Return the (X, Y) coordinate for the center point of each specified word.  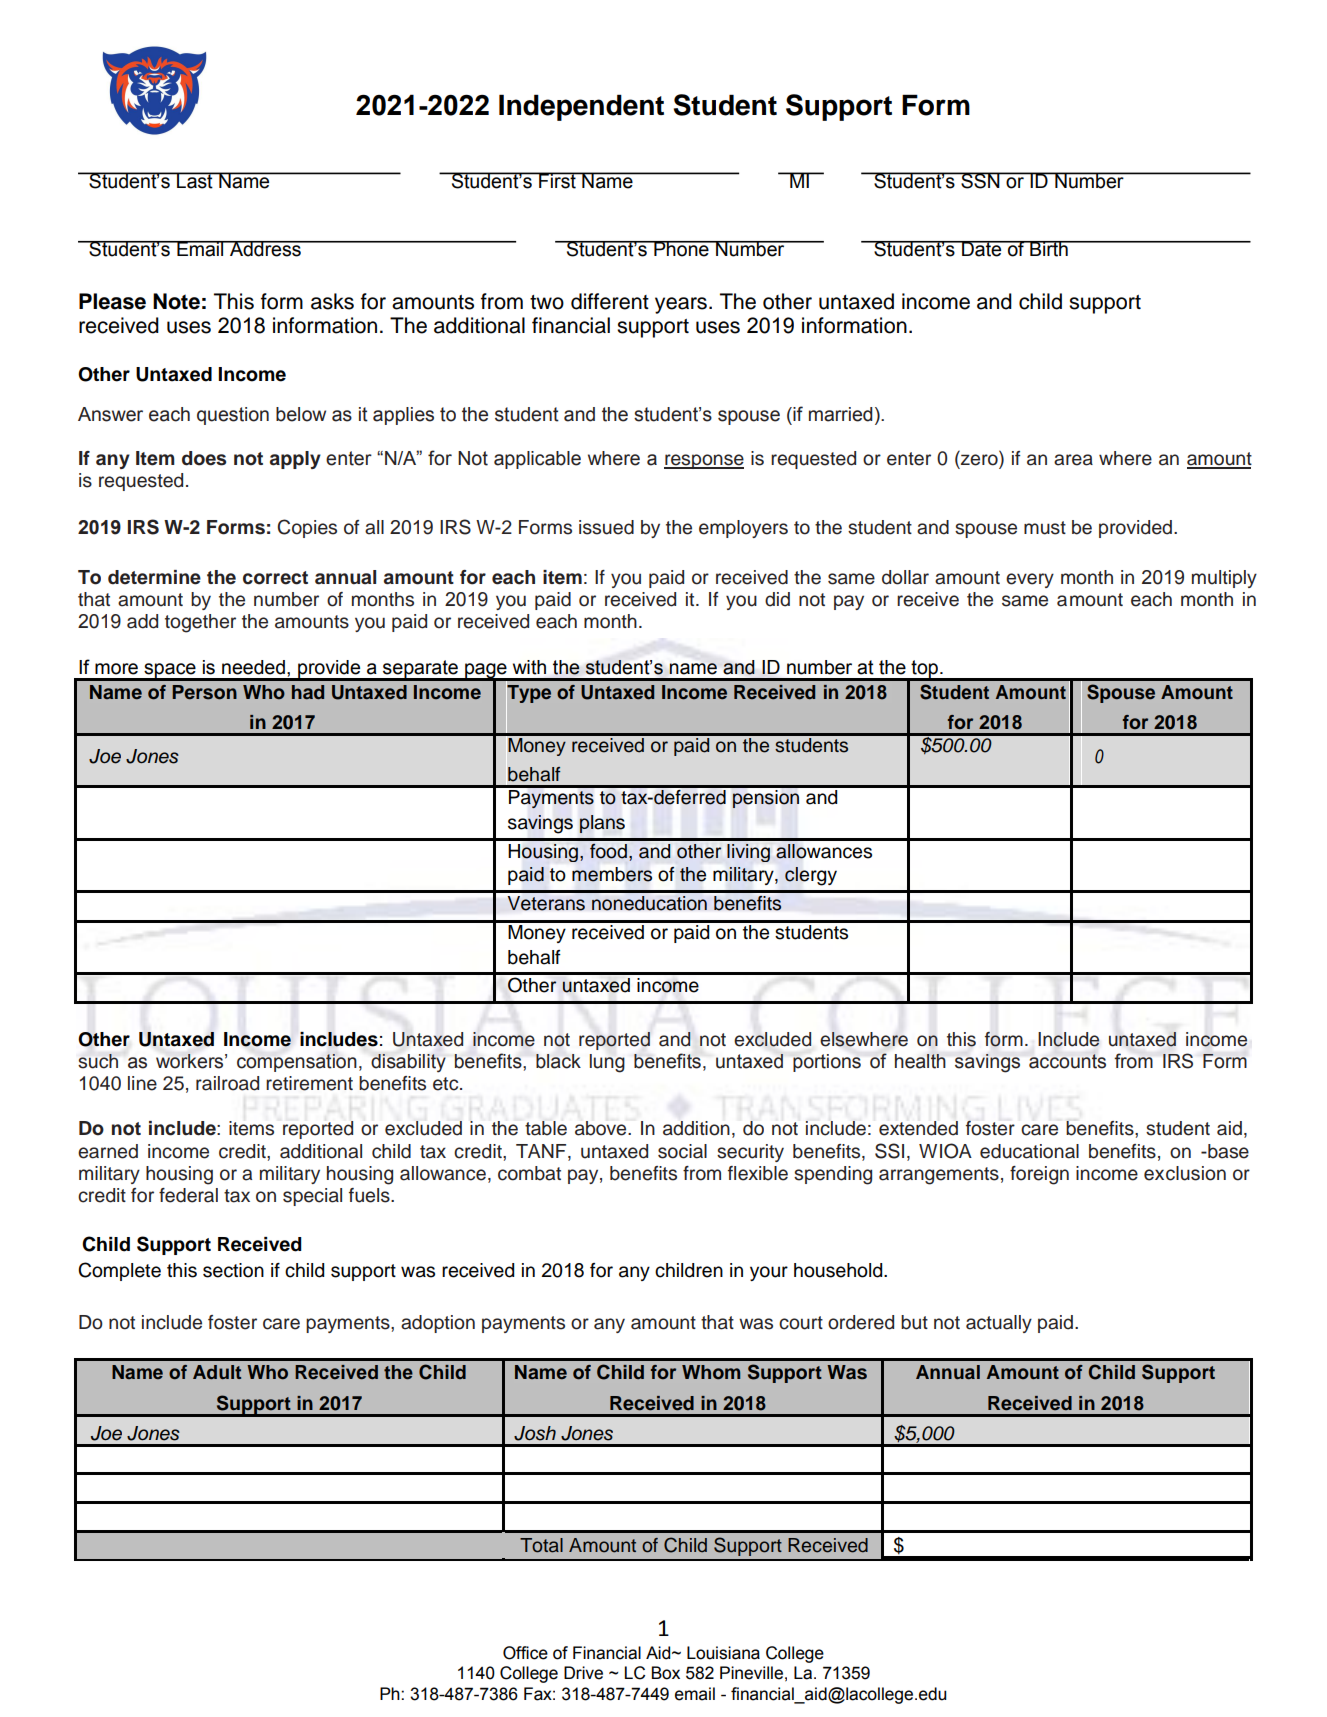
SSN (980, 180)
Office (525, 1653)
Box (666, 1673)
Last (195, 180)
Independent (581, 107)
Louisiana (723, 1653)
